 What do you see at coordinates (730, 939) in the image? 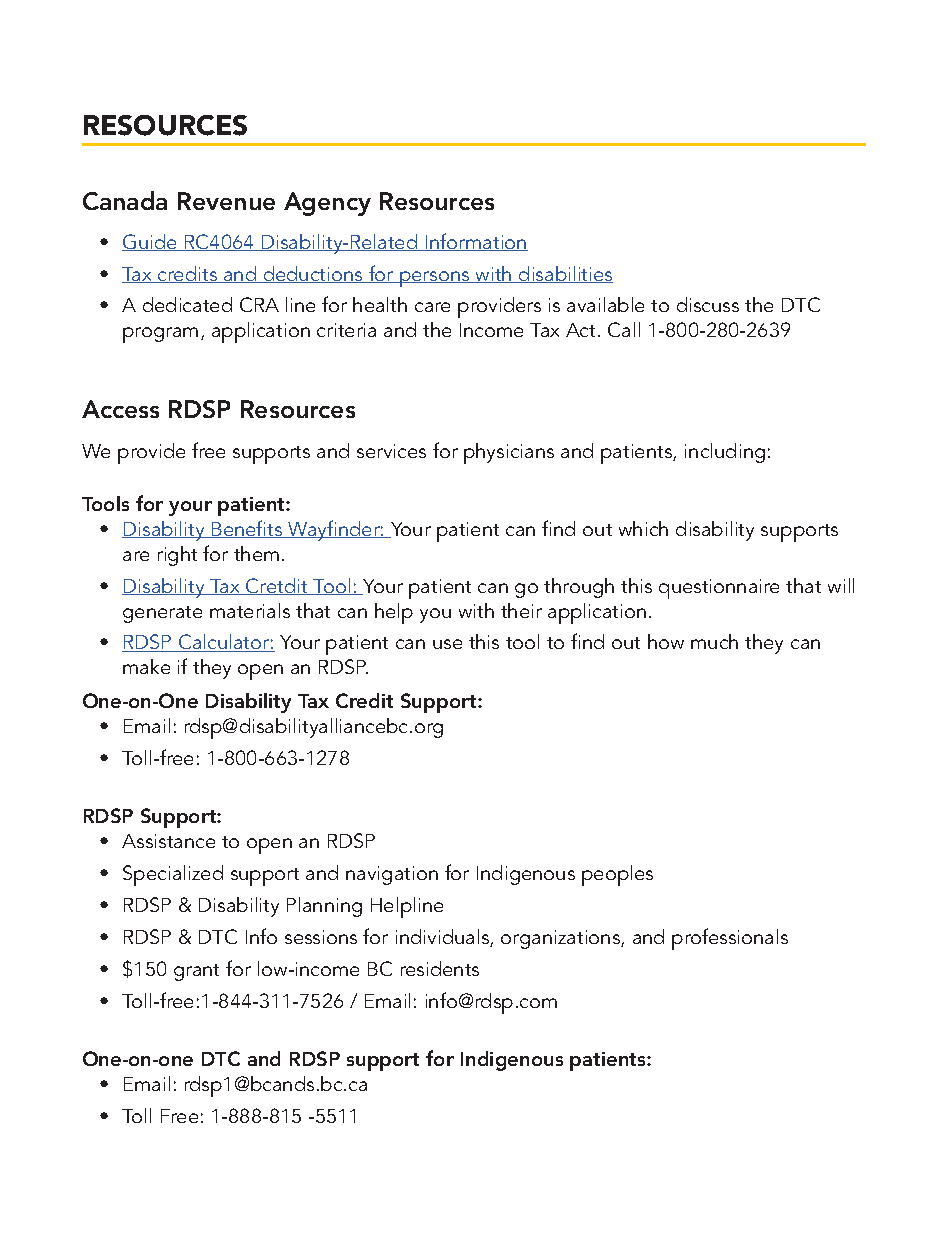
I see `professionals` at bounding box center [730, 939].
